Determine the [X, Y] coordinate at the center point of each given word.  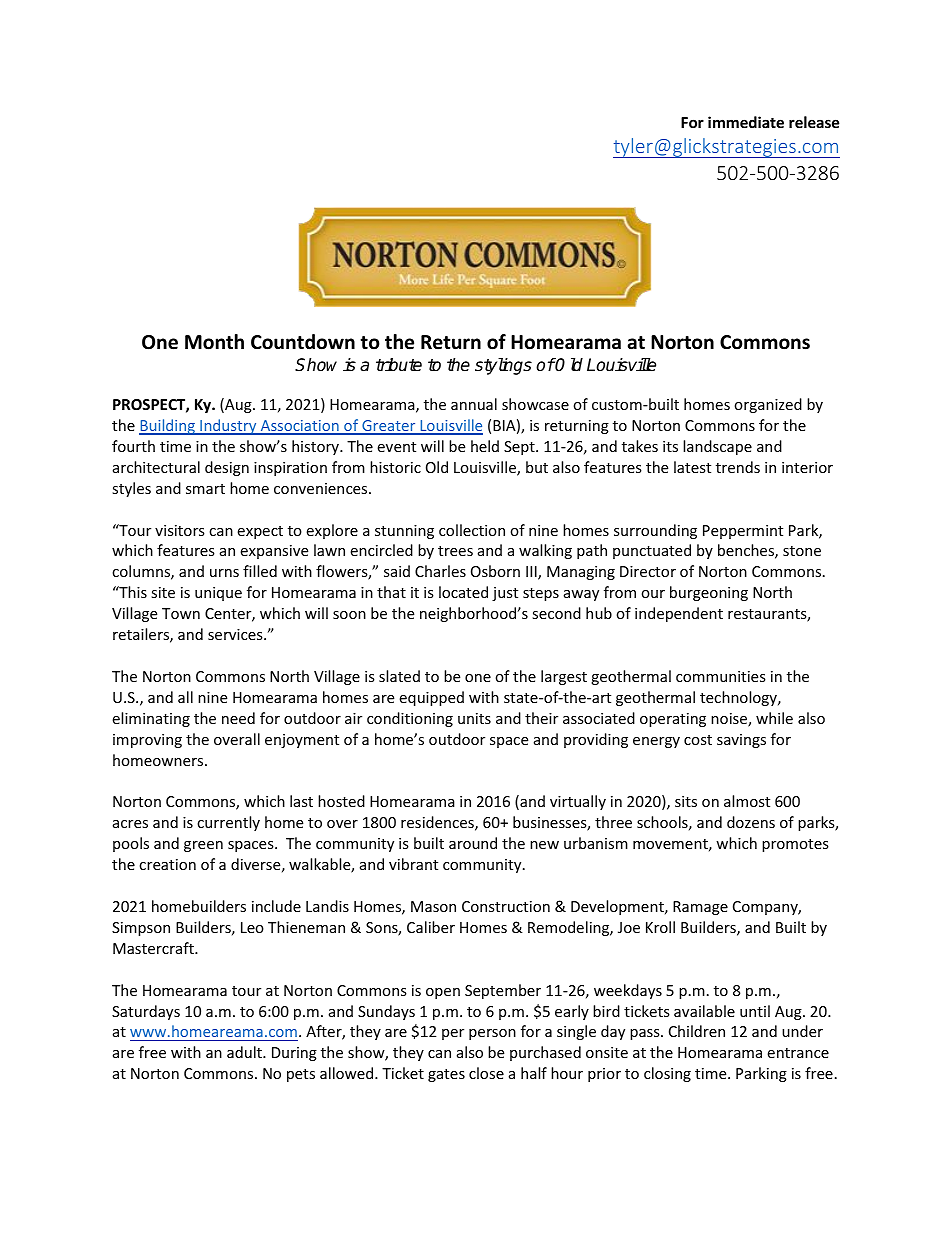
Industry [228, 427]
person [492, 1034]
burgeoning [709, 593]
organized [768, 405]
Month [214, 342]
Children [697, 1031]
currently [228, 823]
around [473, 843]
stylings [503, 366]
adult [245, 1052]
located [463, 592]
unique [218, 594]
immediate [746, 122]
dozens [751, 822]
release [814, 122]
